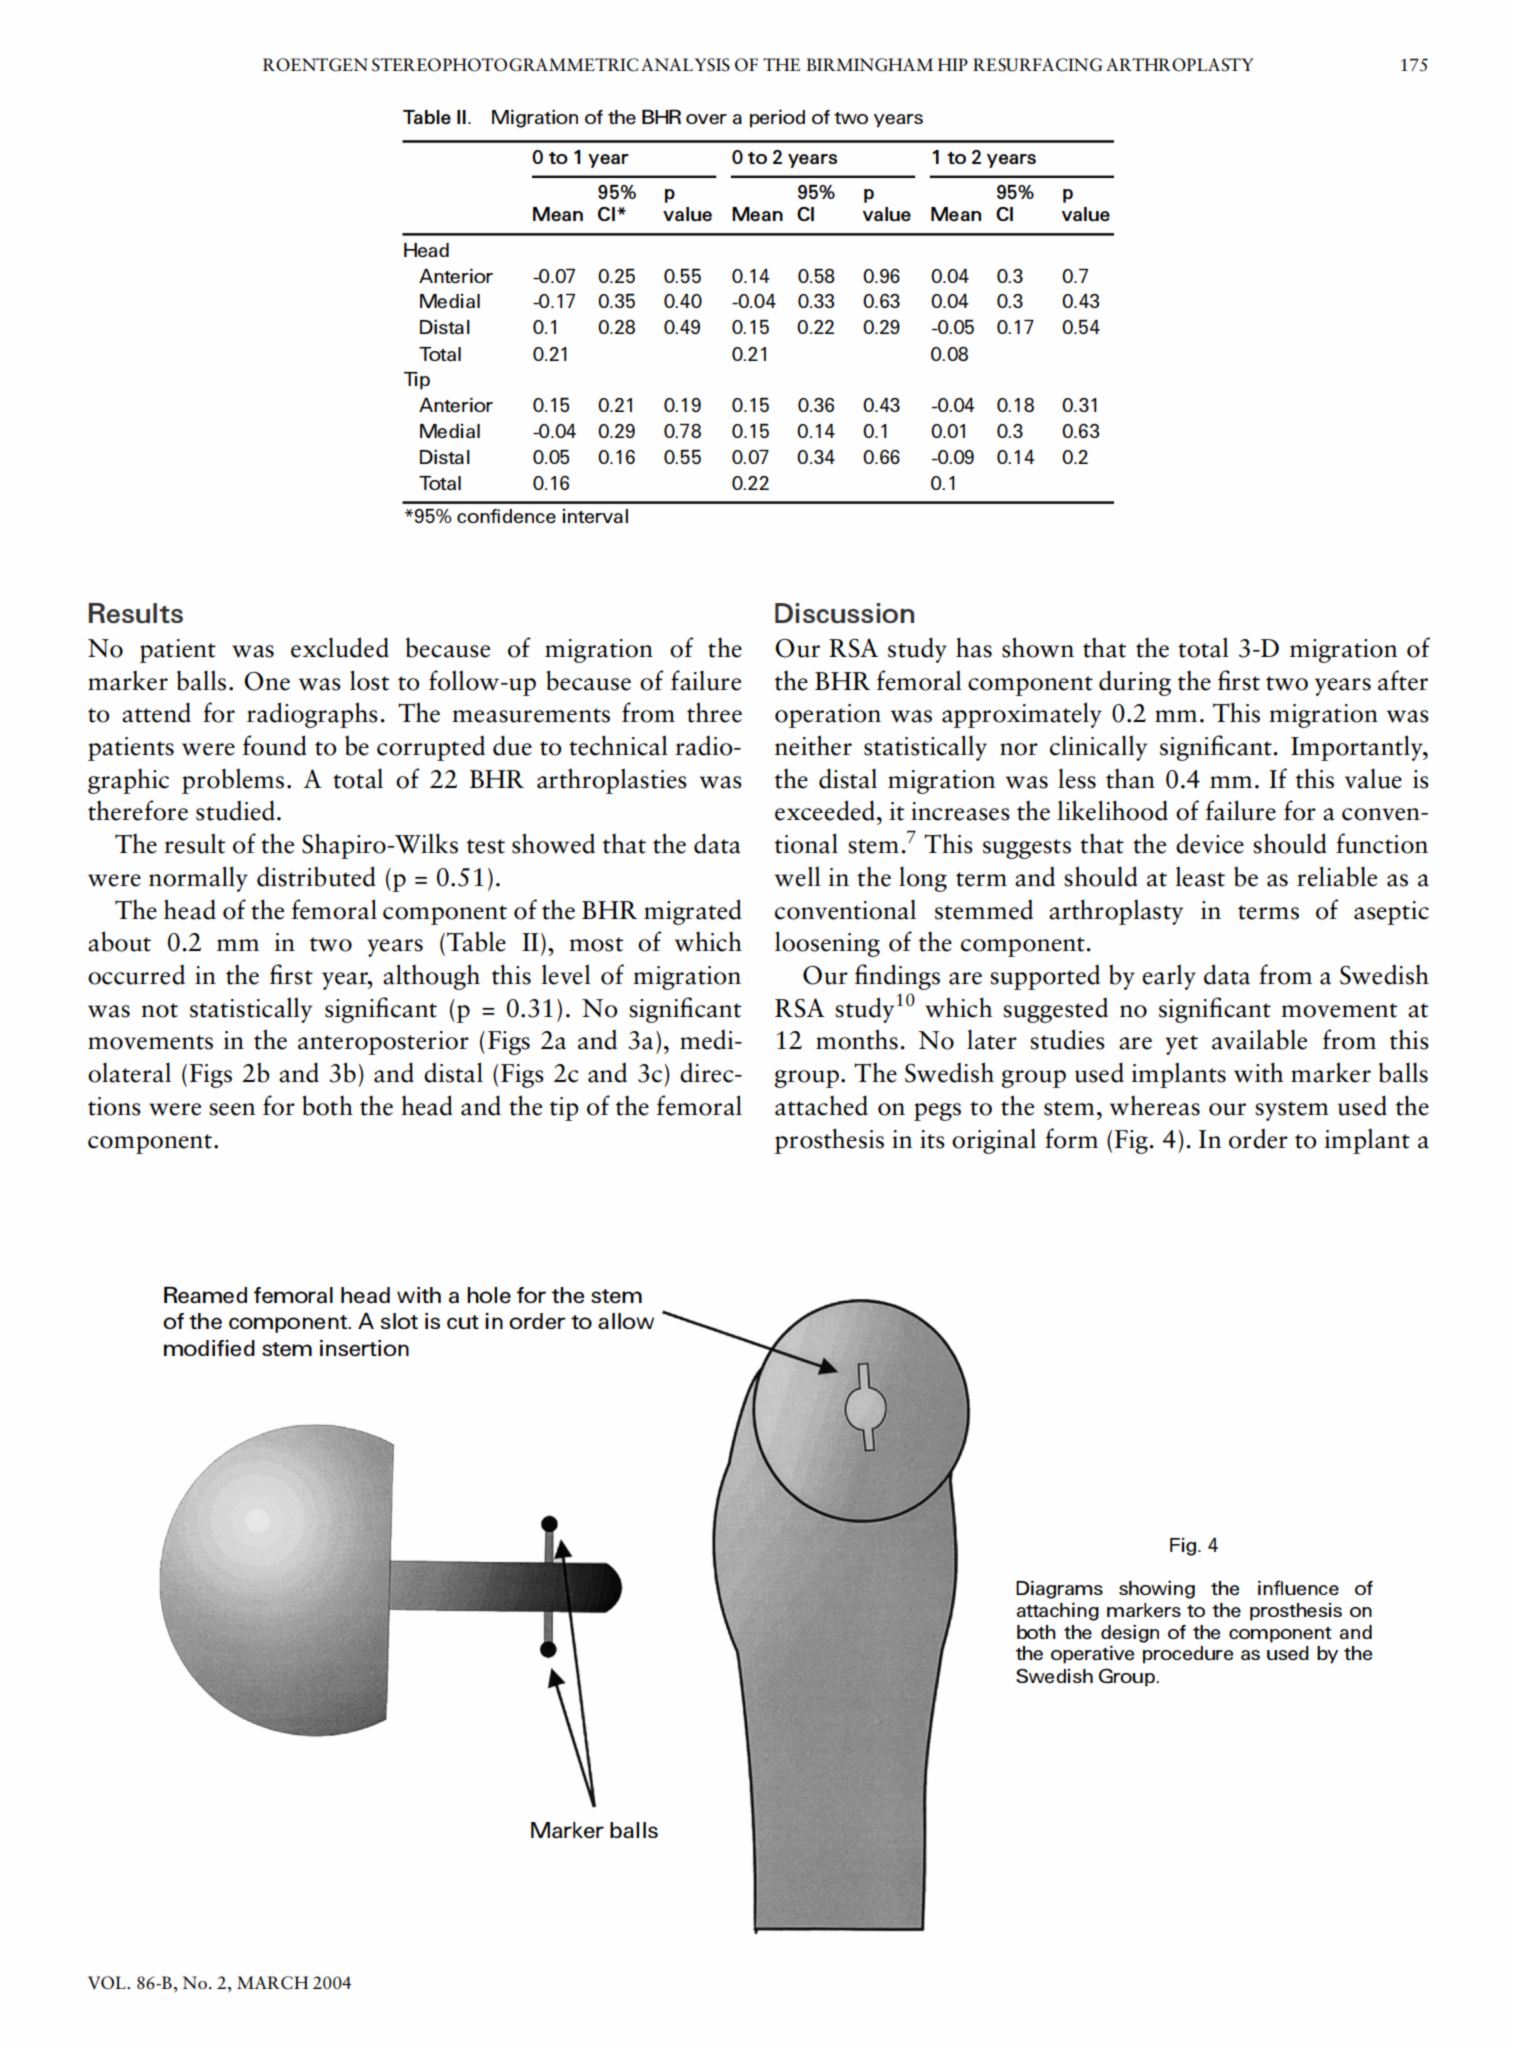 This image has height=2049, width=1513. I want to click on MARCH, so click(272, 1983).
